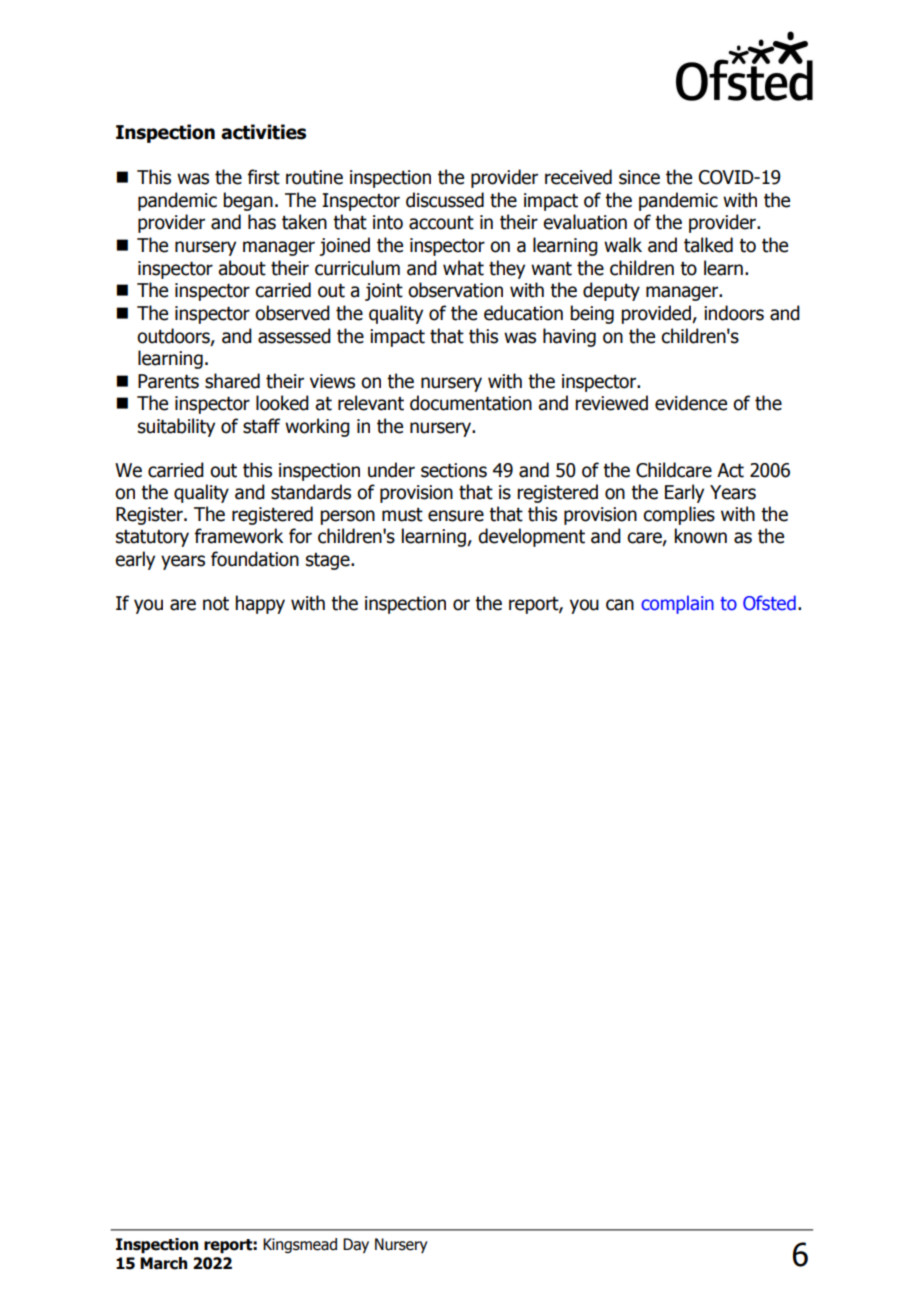 This screenshot has height=1310, width=924. Describe the element at coordinates (264, 177) in the screenshot. I see `first` at that location.
